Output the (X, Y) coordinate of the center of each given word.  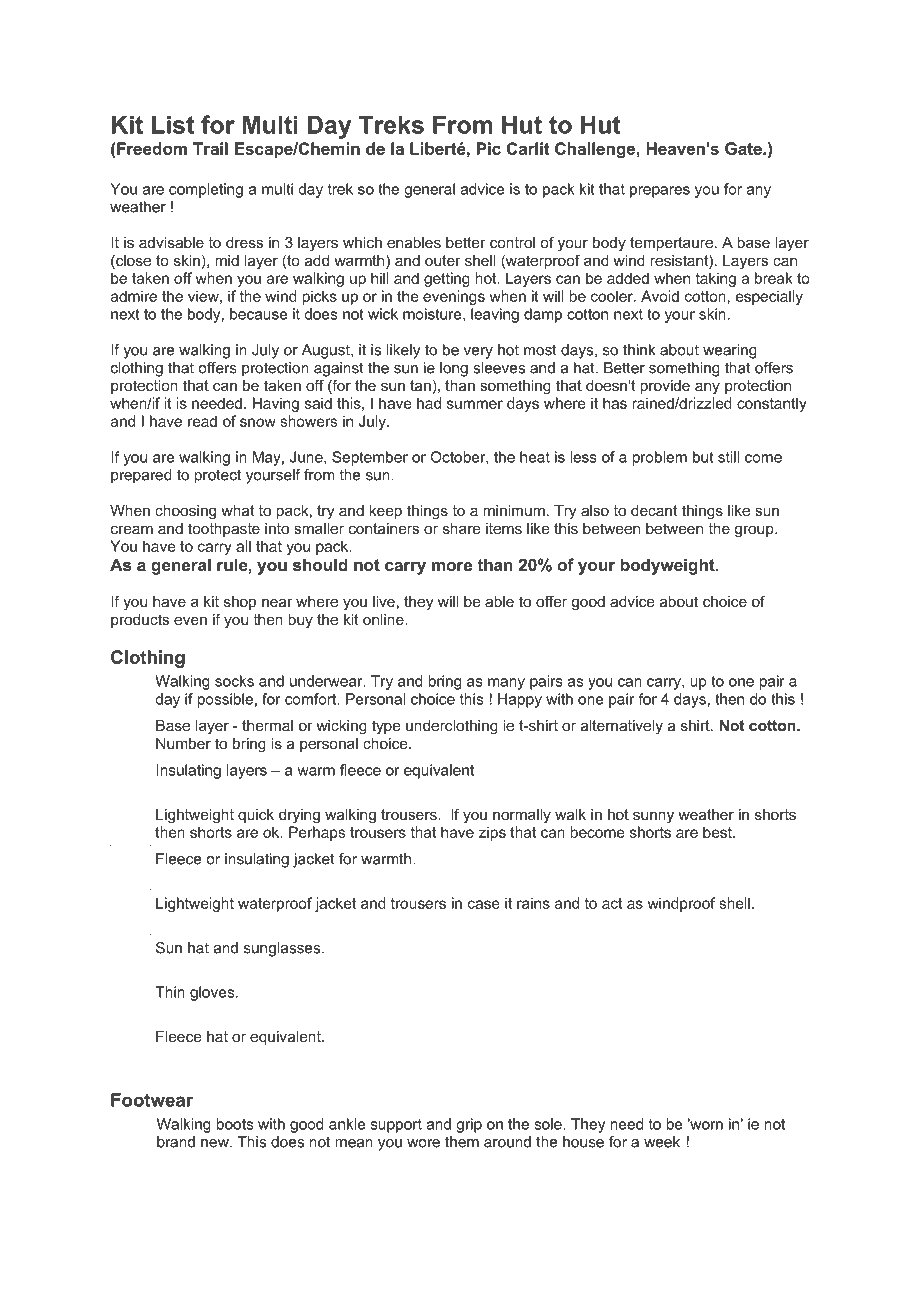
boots (234, 1124)
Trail (210, 148)
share (462, 528)
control (512, 242)
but (703, 457)
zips (492, 833)
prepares (660, 192)
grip (469, 1125)
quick (256, 816)
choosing (185, 512)
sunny (653, 817)
